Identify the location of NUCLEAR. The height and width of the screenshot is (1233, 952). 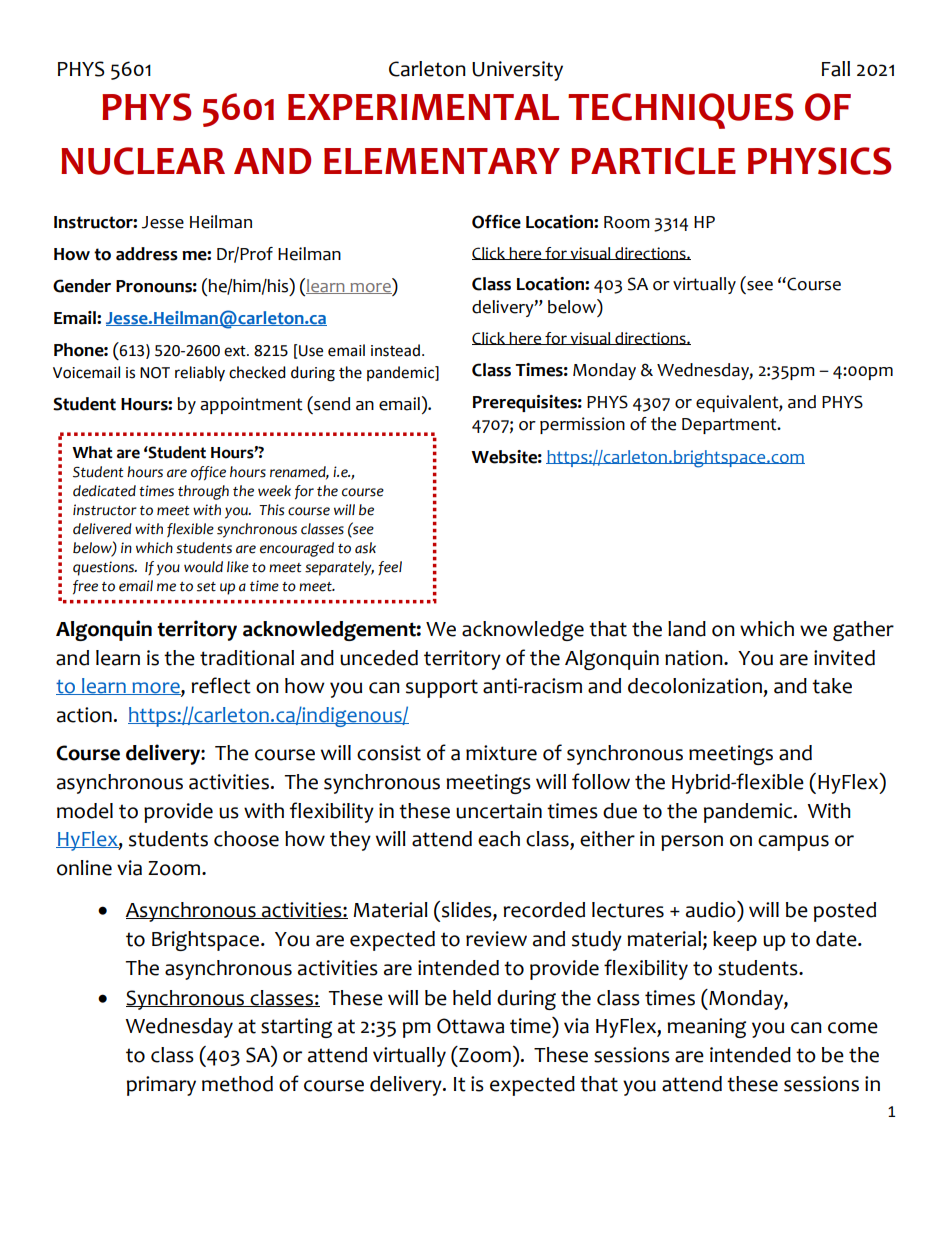
(143, 161).
